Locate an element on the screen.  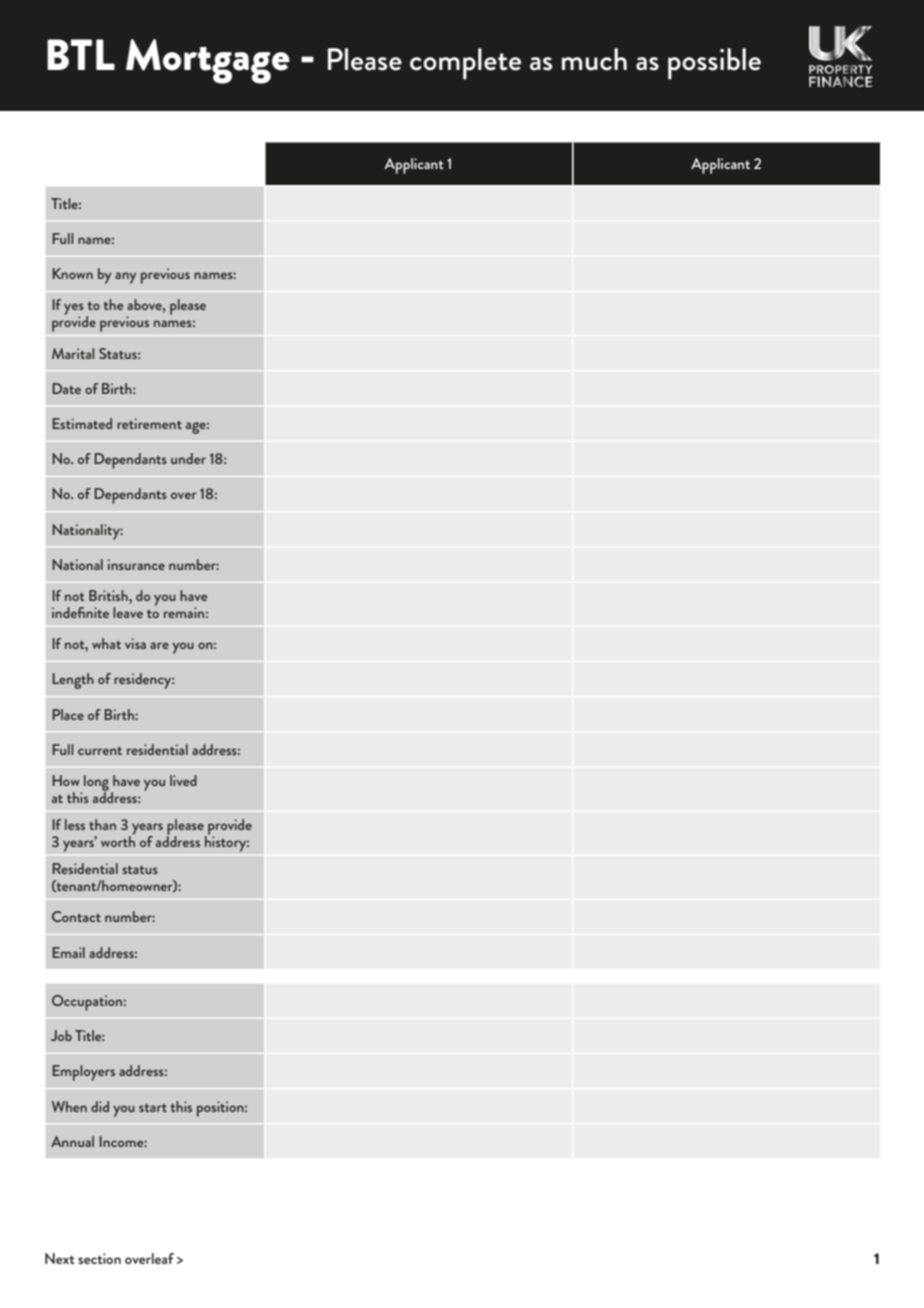
much is located at coordinates (594, 59).
